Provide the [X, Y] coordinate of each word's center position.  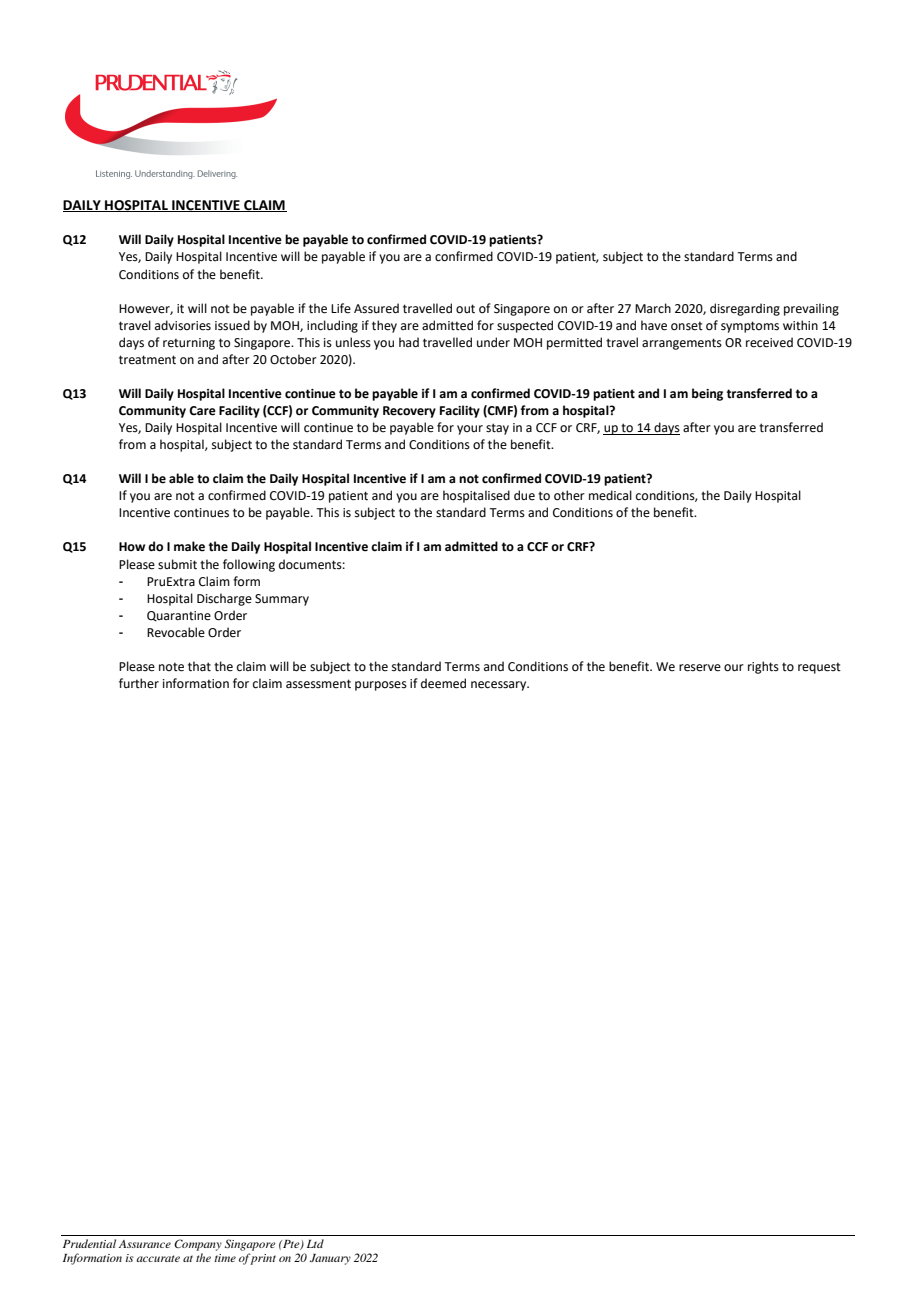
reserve [700, 668]
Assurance [145, 1244]
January [330, 1259]
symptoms [750, 327]
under [493, 342]
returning [189, 344]
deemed [443, 683]
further [139, 683]
